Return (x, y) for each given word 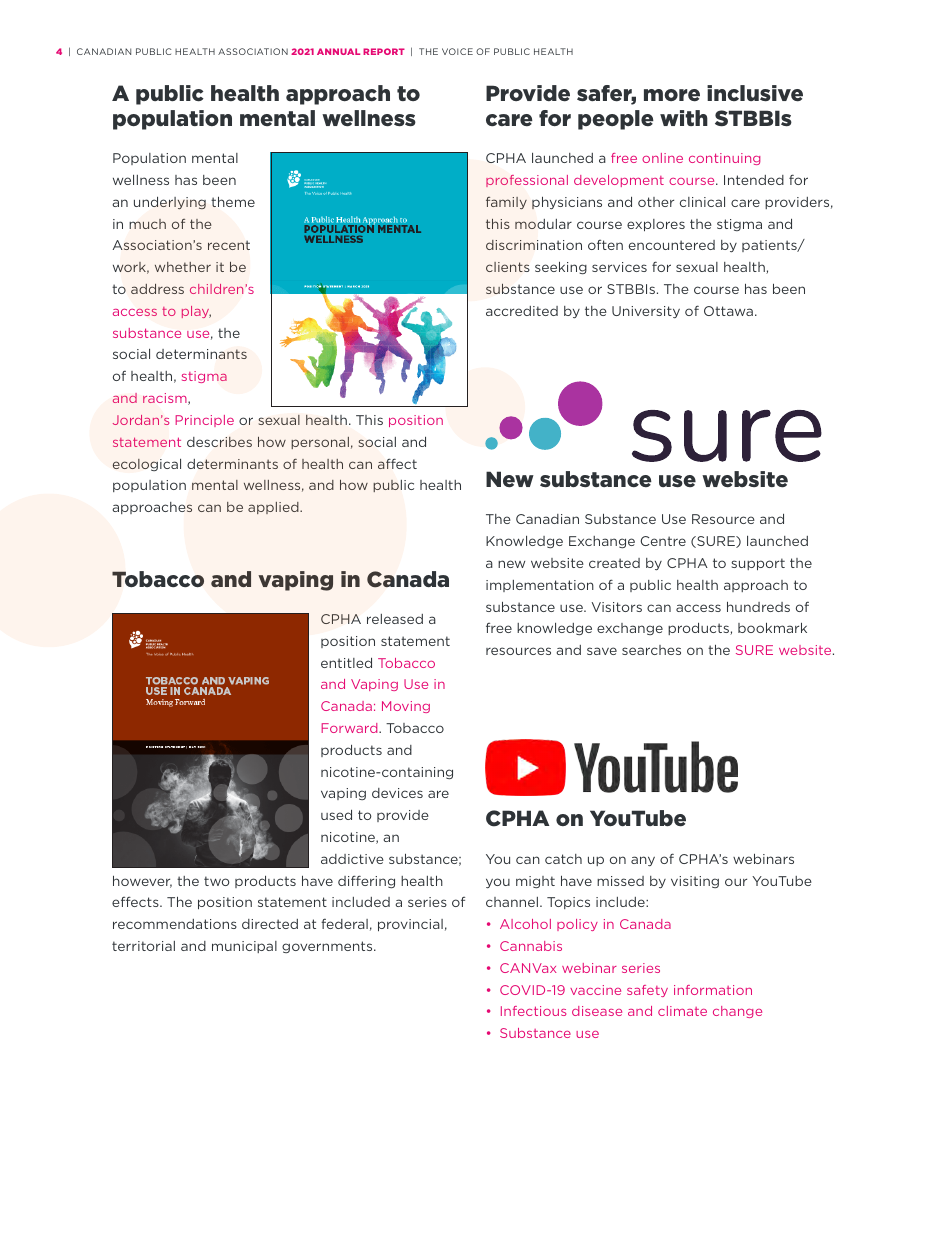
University (646, 312)
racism (166, 399)
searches (651, 650)
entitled (346, 663)
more (672, 95)
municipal (244, 947)
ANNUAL (338, 51)
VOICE (457, 51)
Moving (406, 707)
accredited (522, 311)
